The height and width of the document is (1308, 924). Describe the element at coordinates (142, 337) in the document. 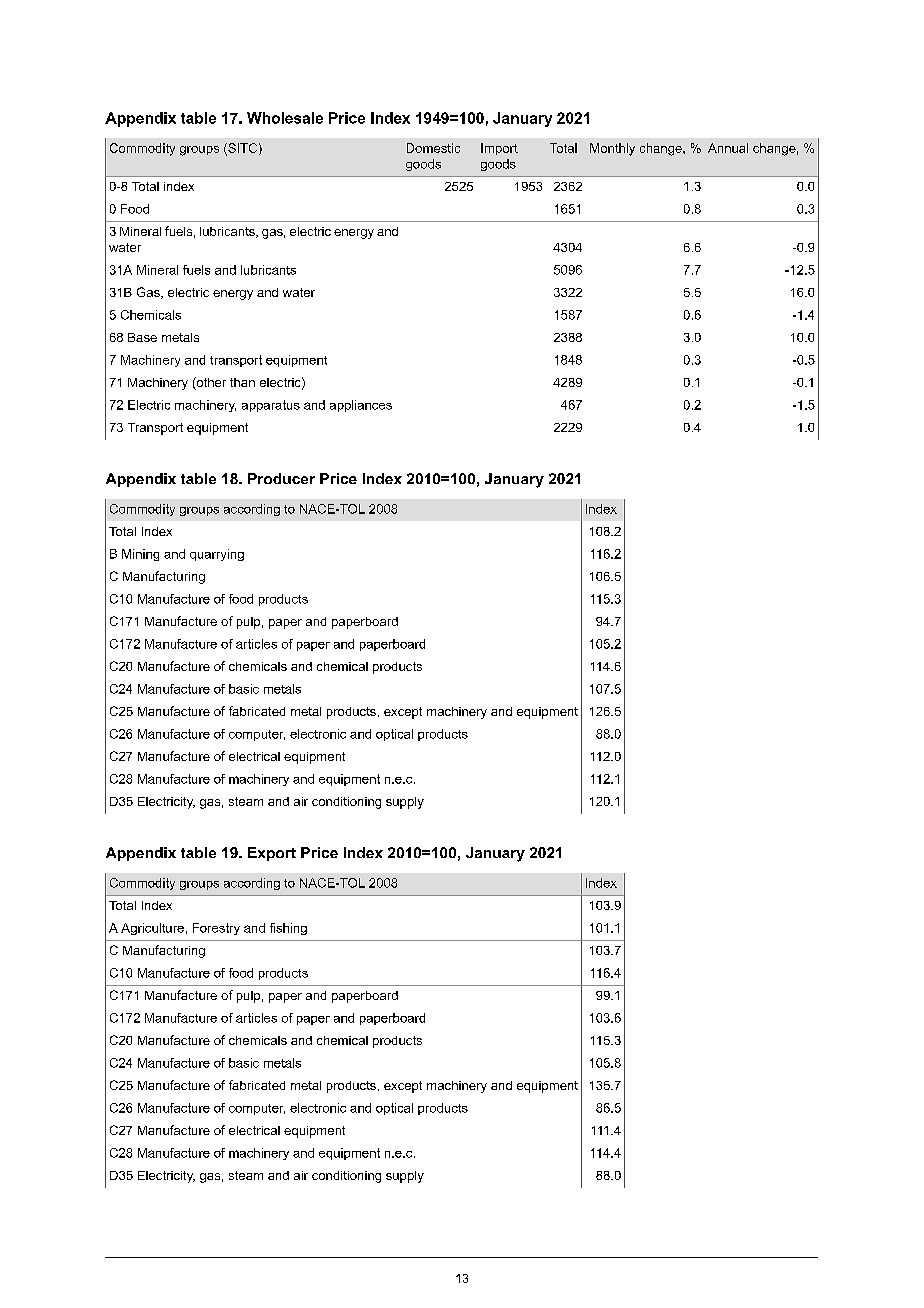

I see `Base` at that location.
